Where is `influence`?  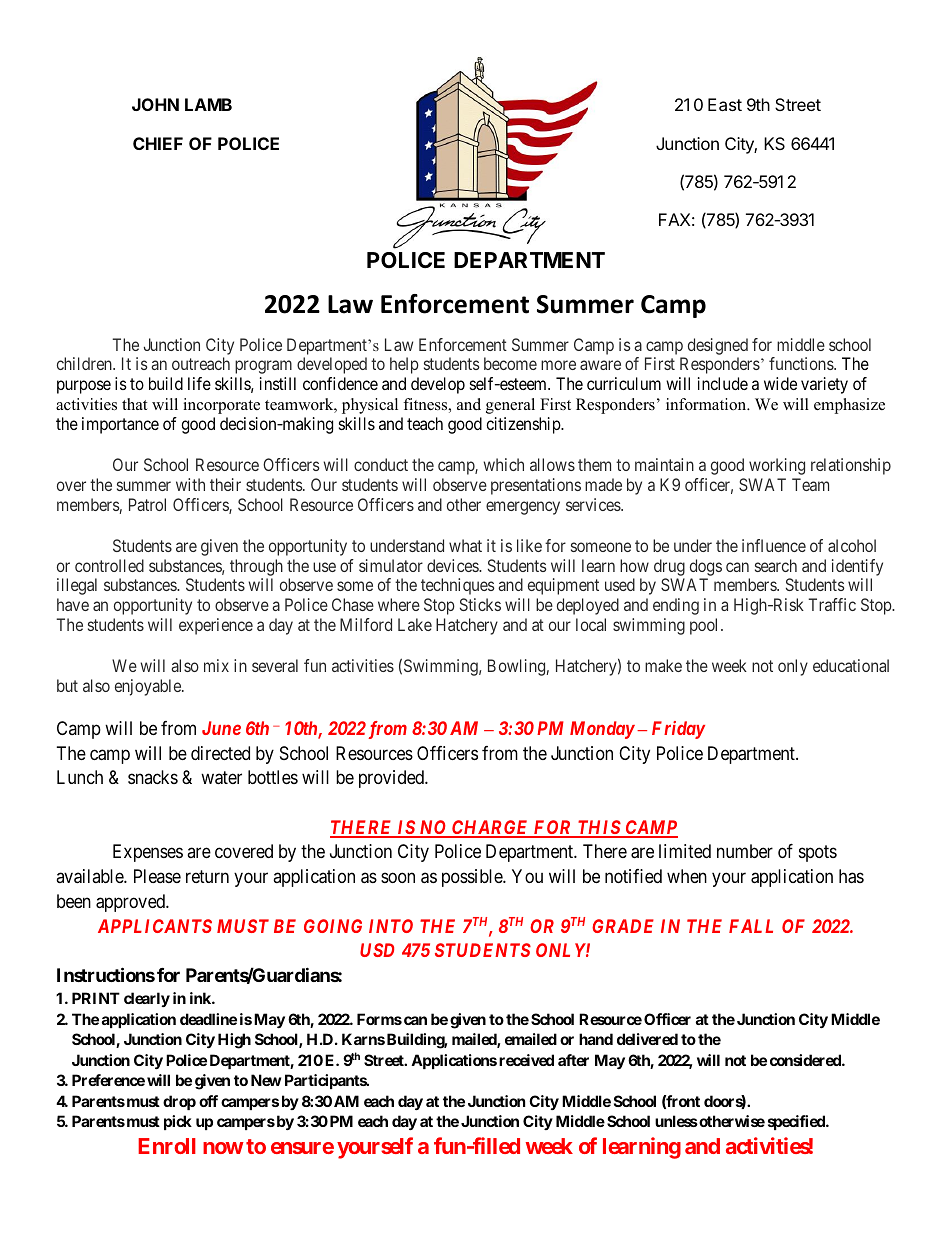 influence is located at coordinates (774, 545).
